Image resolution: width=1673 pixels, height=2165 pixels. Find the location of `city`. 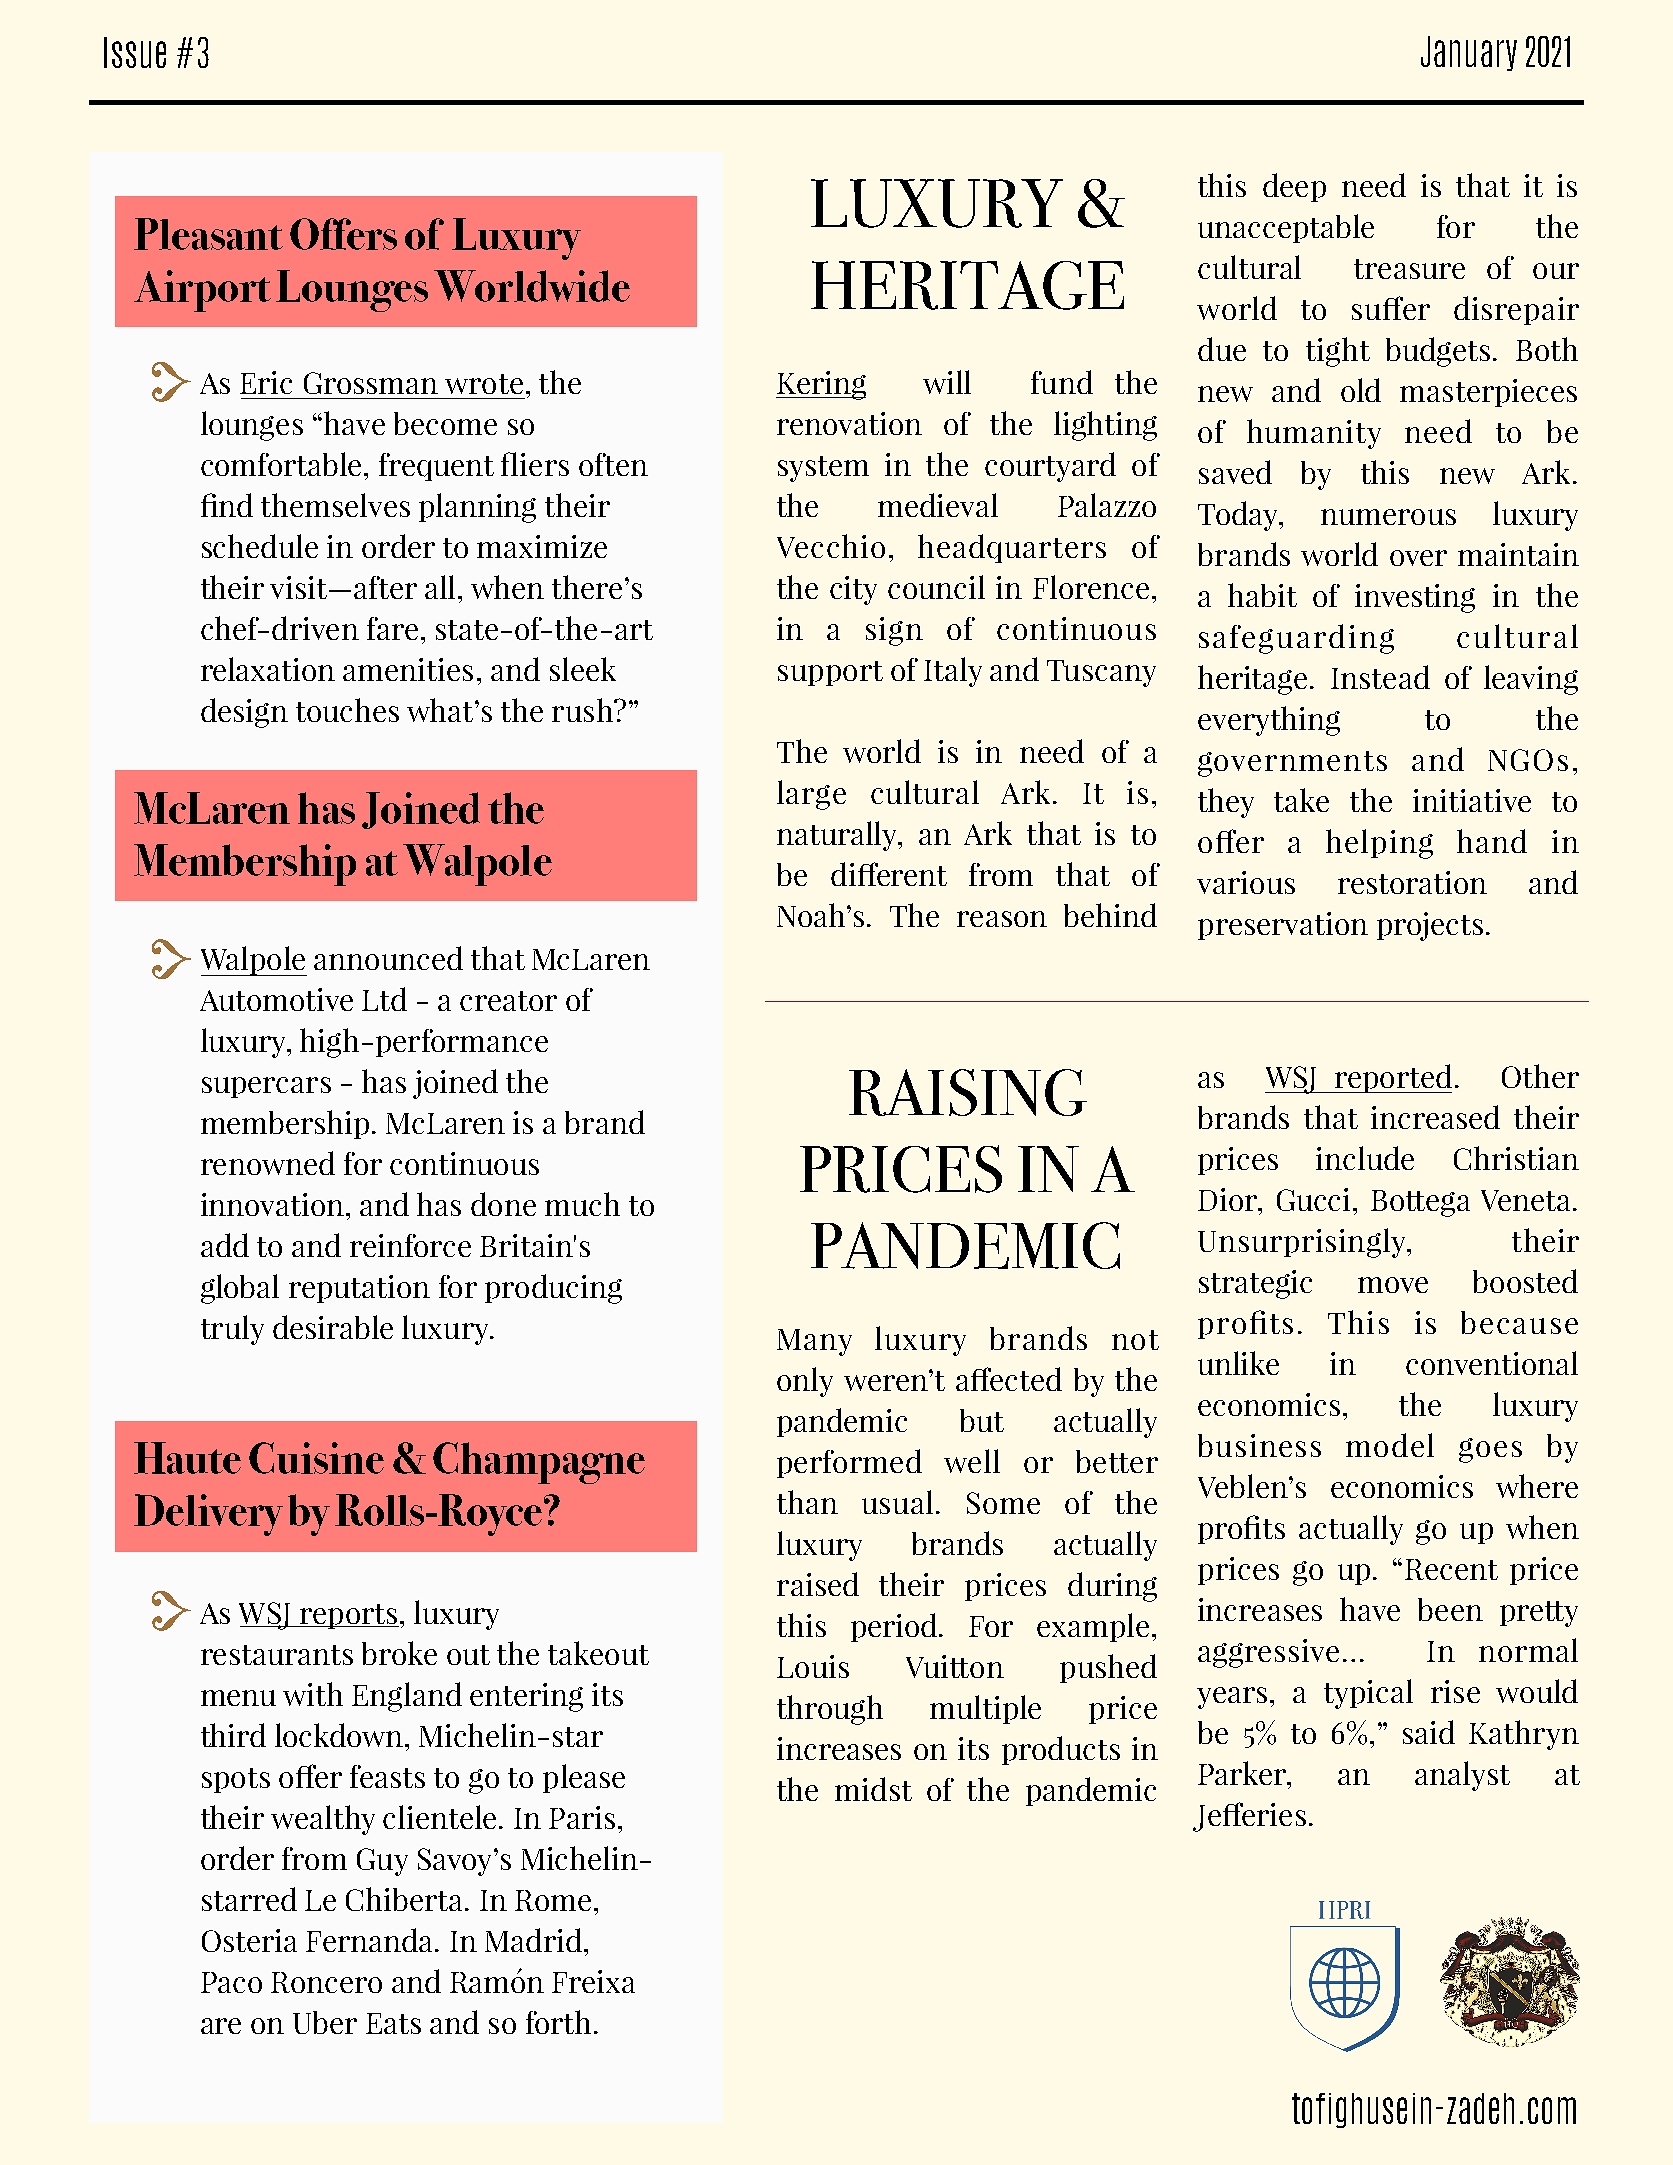

city is located at coordinates (853, 590).
